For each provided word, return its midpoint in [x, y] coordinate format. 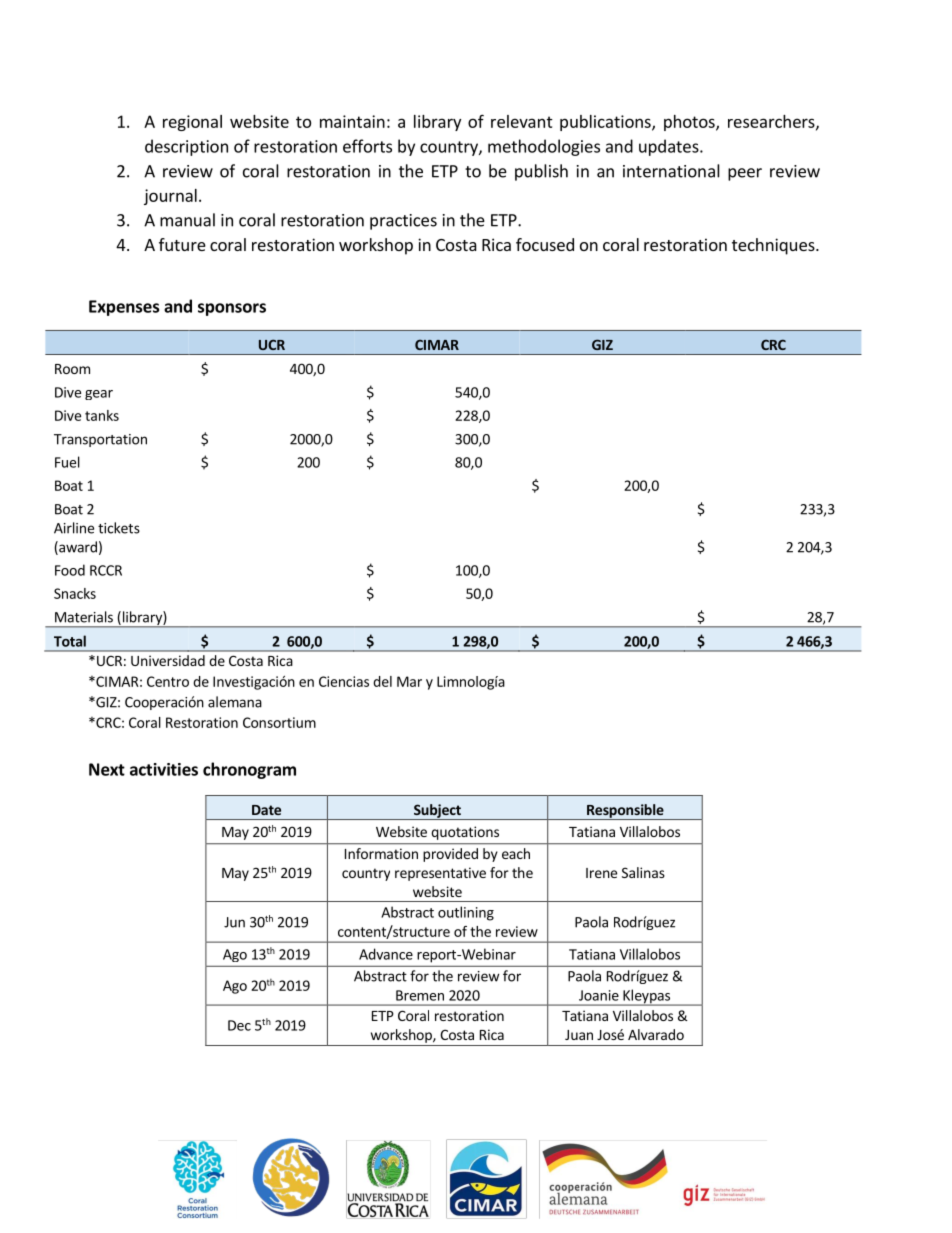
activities [164, 769]
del [382, 681]
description [186, 147]
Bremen [420, 995]
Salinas [643, 872]
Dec [239, 1025]
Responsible [625, 812]
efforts [367, 146]
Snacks [75, 593]
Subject [437, 812]
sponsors [232, 309]
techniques [774, 246]
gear [99, 395]
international [671, 171]
